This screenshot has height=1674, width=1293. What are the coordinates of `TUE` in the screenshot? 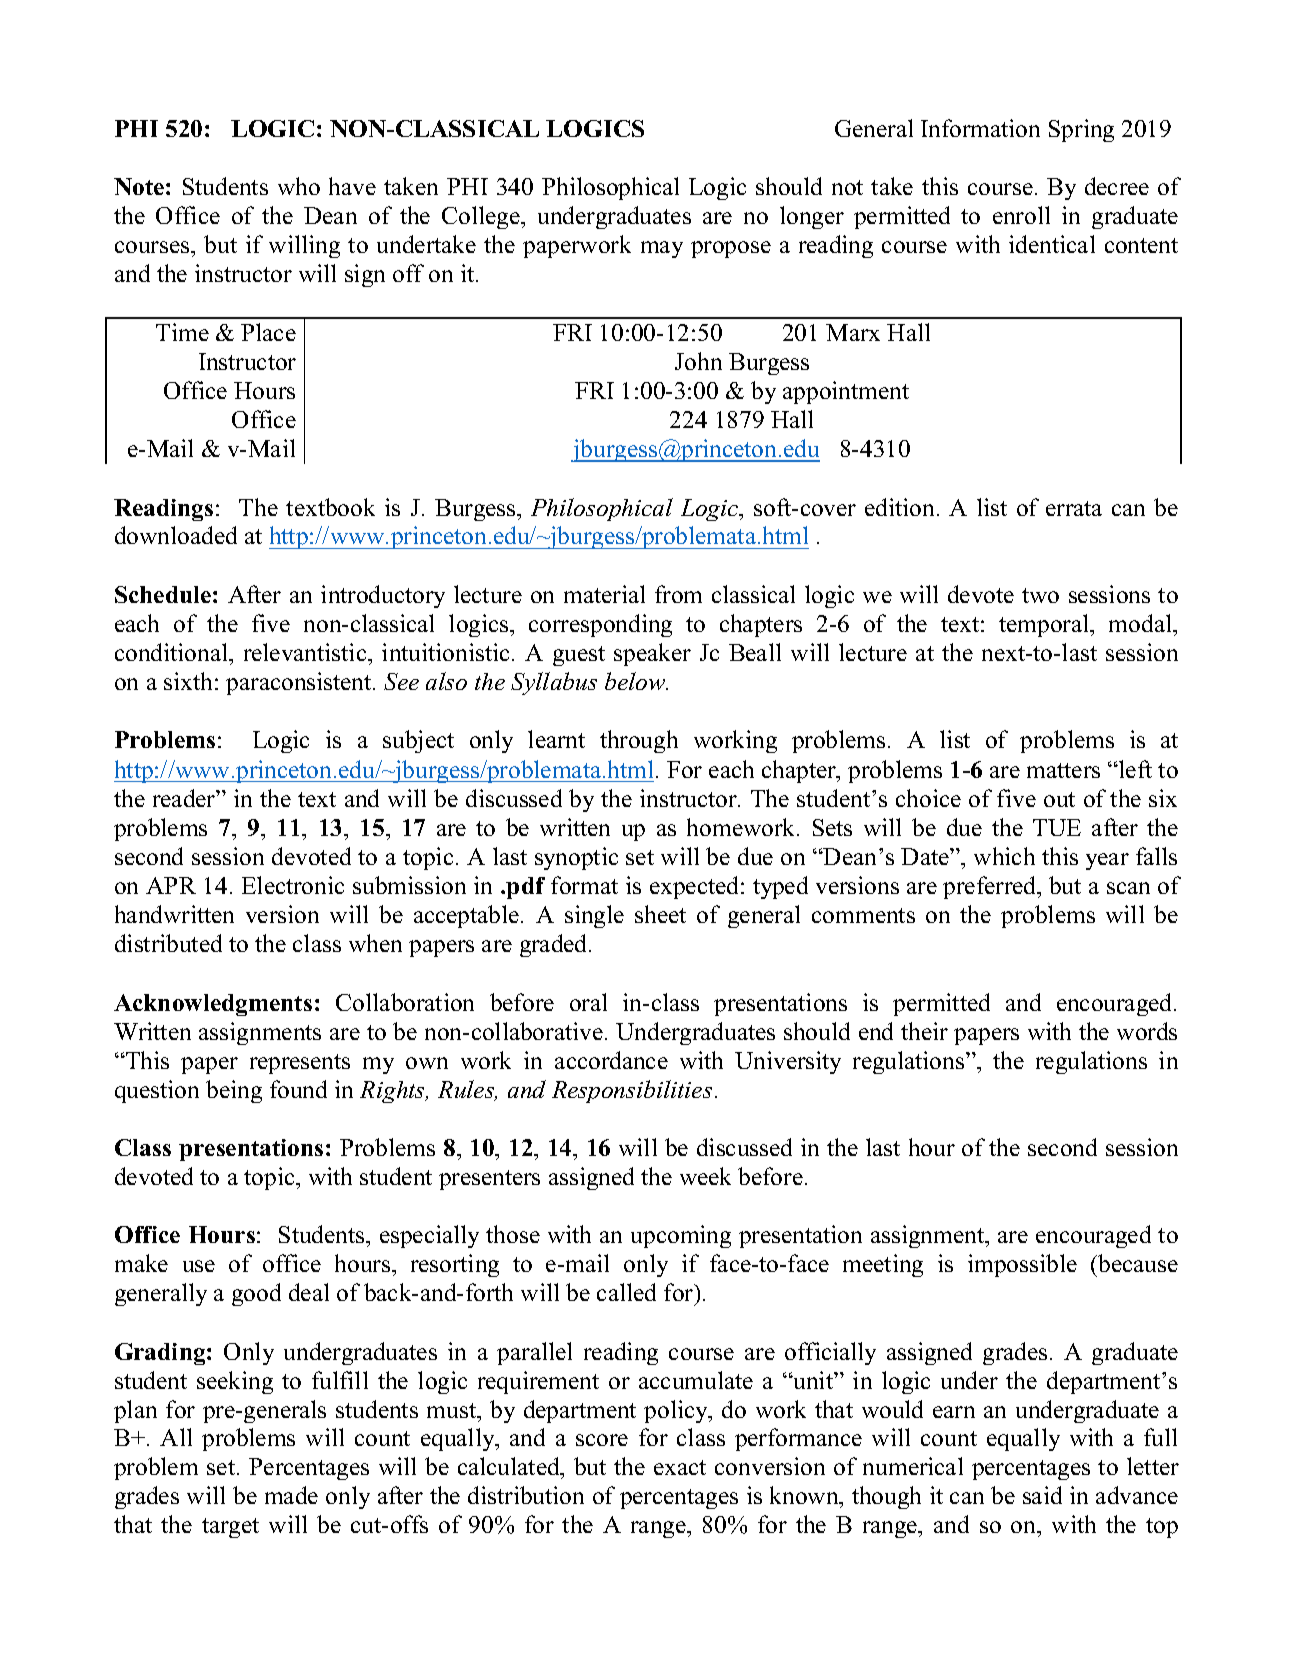 It's located at (1057, 827).
